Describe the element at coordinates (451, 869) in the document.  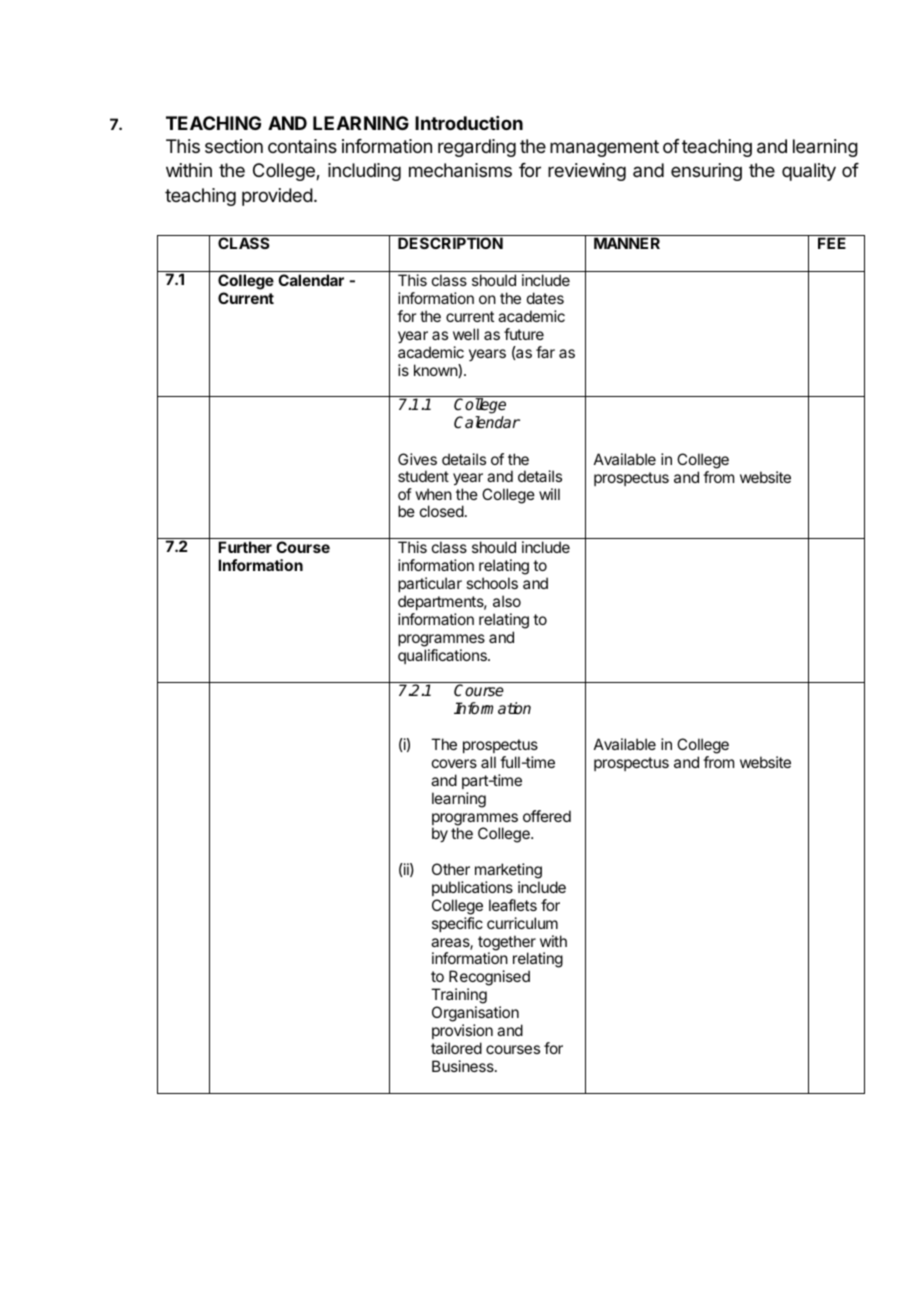
I see `Other` at that location.
